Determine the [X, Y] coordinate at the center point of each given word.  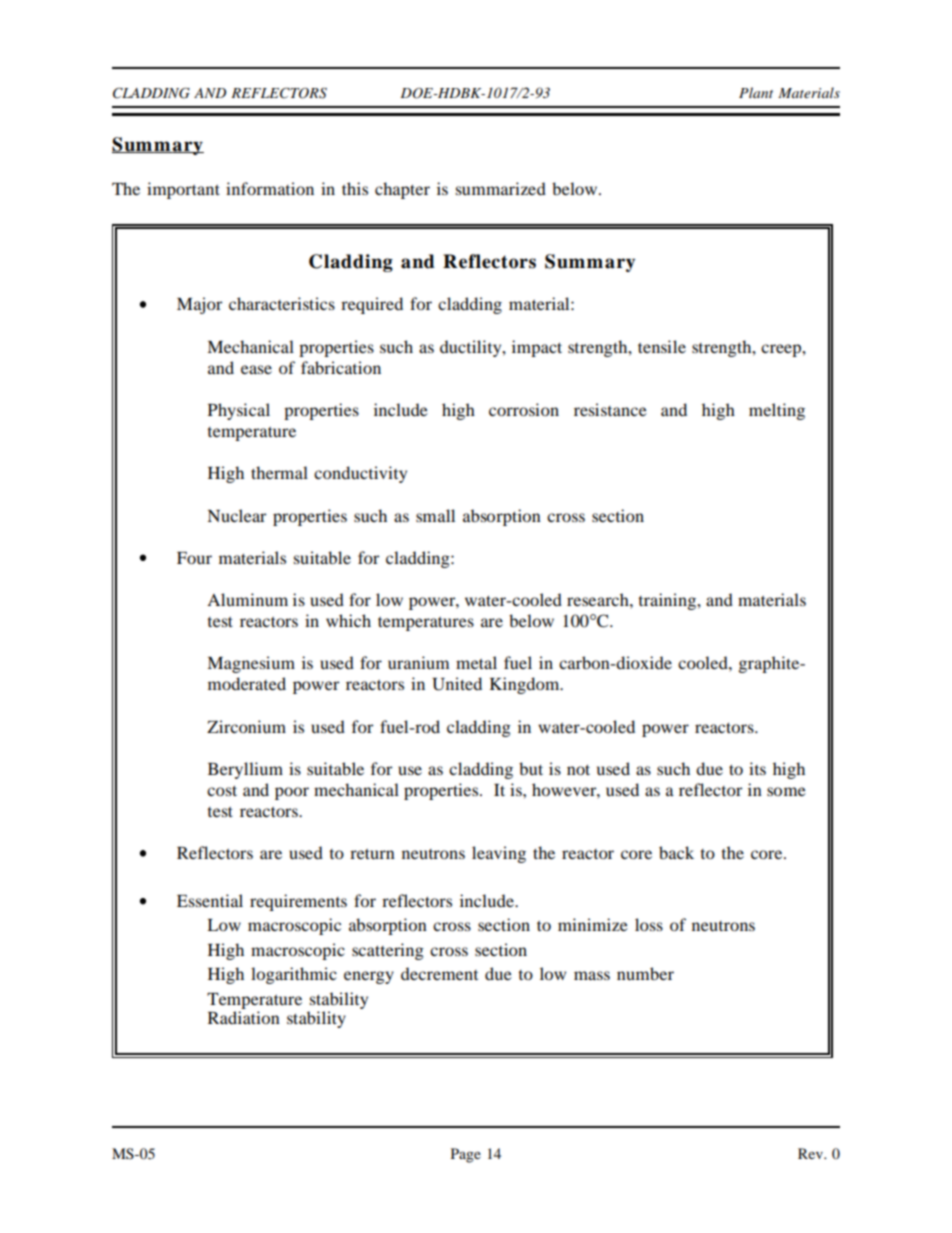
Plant [756, 92]
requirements [298, 902]
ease [256, 369]
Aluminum [247, 599]
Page [466, 1155]
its [757, 768]
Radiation [244, 1017]
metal [476, 662]
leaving [499, 854]
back [676, 852]
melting [777, 411]
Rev [811, 1153]
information [270, 188]
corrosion [524, 409]
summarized [501, 188]
